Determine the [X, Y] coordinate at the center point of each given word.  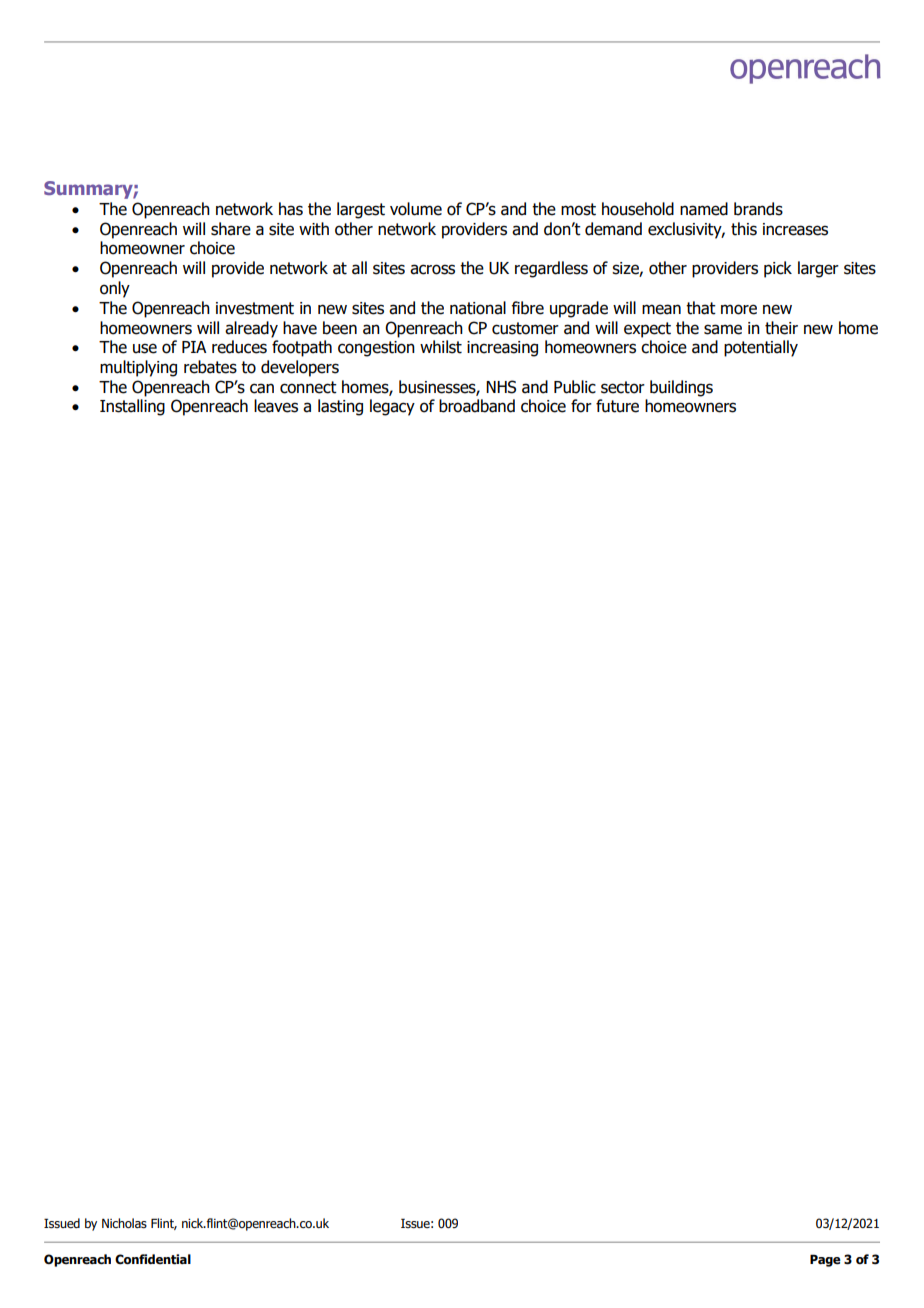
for [581, 406]
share [231, 229]
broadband [477, 406]
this [744, 229]
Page [825, 1260]
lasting [340, 407]
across [432, 269]
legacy [392, 407]
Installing [132, 407]
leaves [276, 406]
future [617, 406]
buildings [681, 388]
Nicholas [124, 1223]
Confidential [153, 1259]
